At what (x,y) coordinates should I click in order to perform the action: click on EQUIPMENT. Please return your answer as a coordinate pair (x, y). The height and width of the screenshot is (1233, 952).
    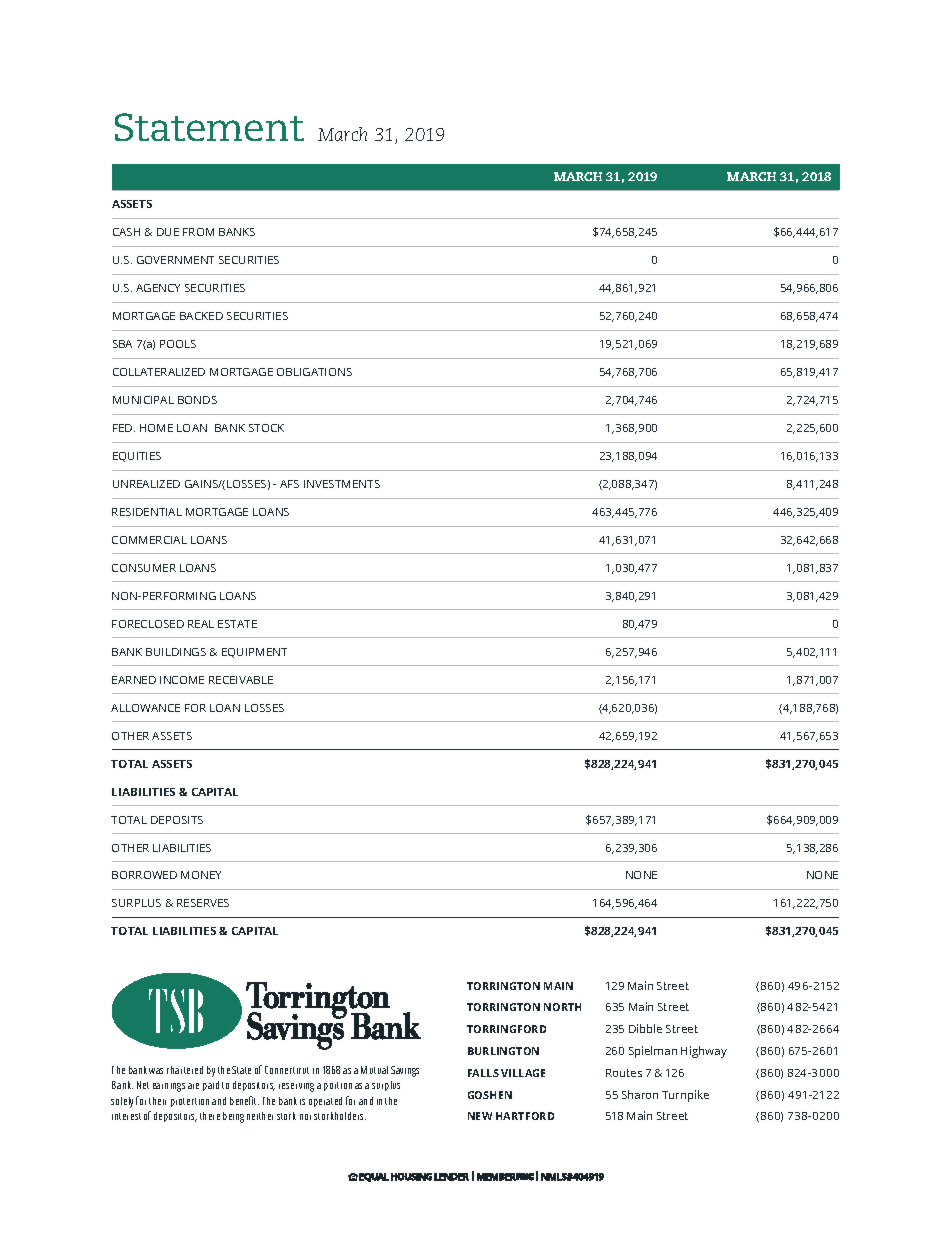
    Looking at the image, I should click on (254, 653).
